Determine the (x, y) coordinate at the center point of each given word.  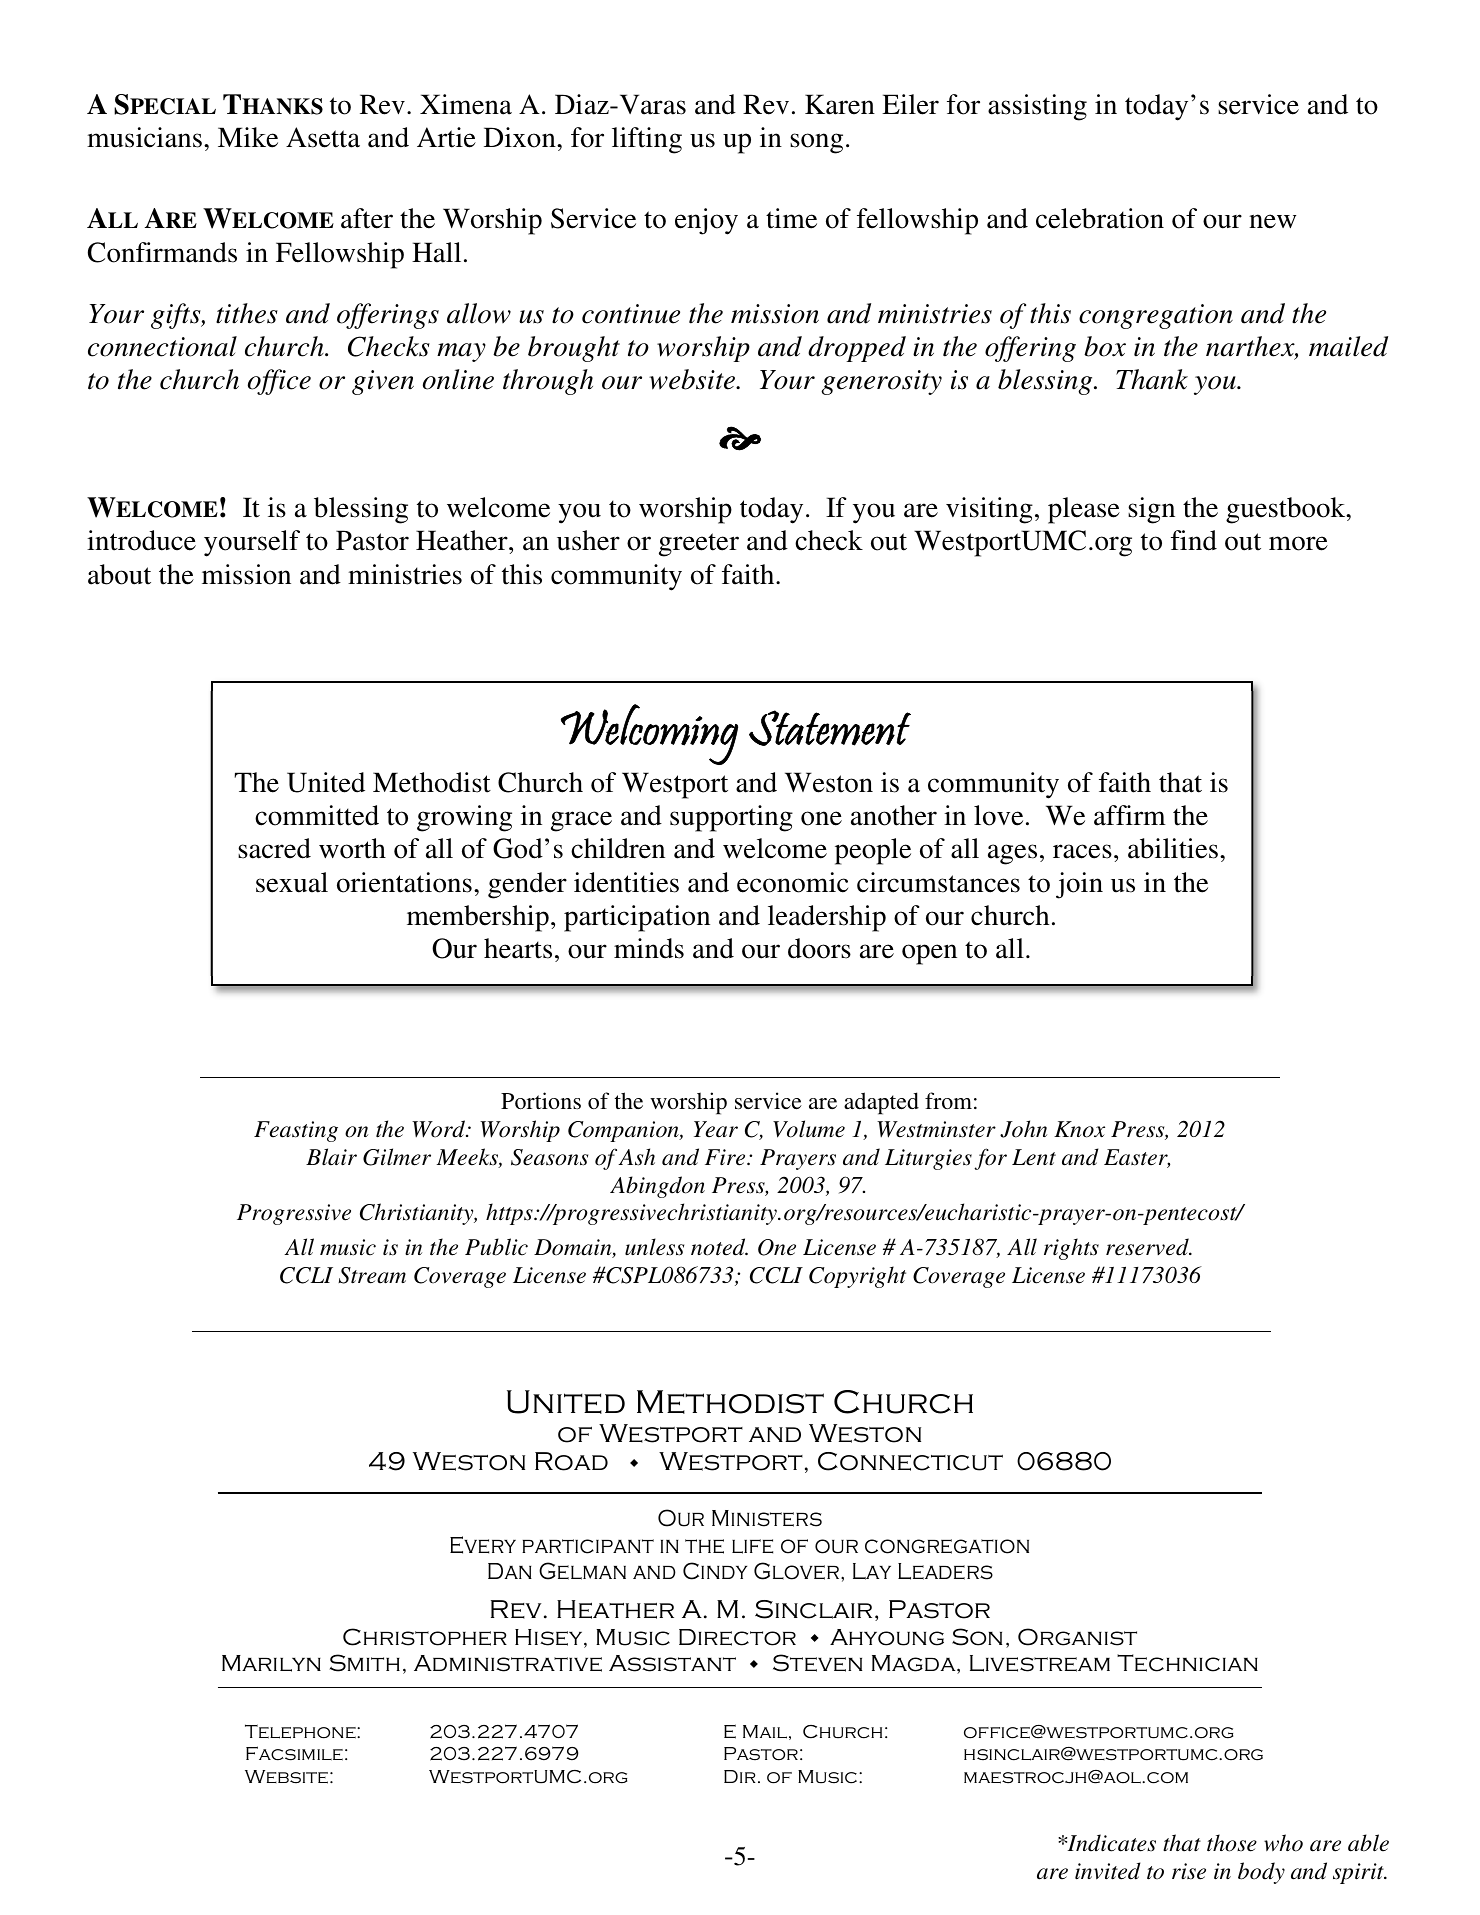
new (1272, 221)
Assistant (672, 1663)
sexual (292, 882)
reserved (1148, 1247)
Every (483, 1545)
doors (819, 948)
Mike (248, 137)
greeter (699, 545)
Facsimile (294, 1753)
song (816, 143)
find (1194, 540)
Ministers (767, 1518)
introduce (141, 540)
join (1079, 885)
